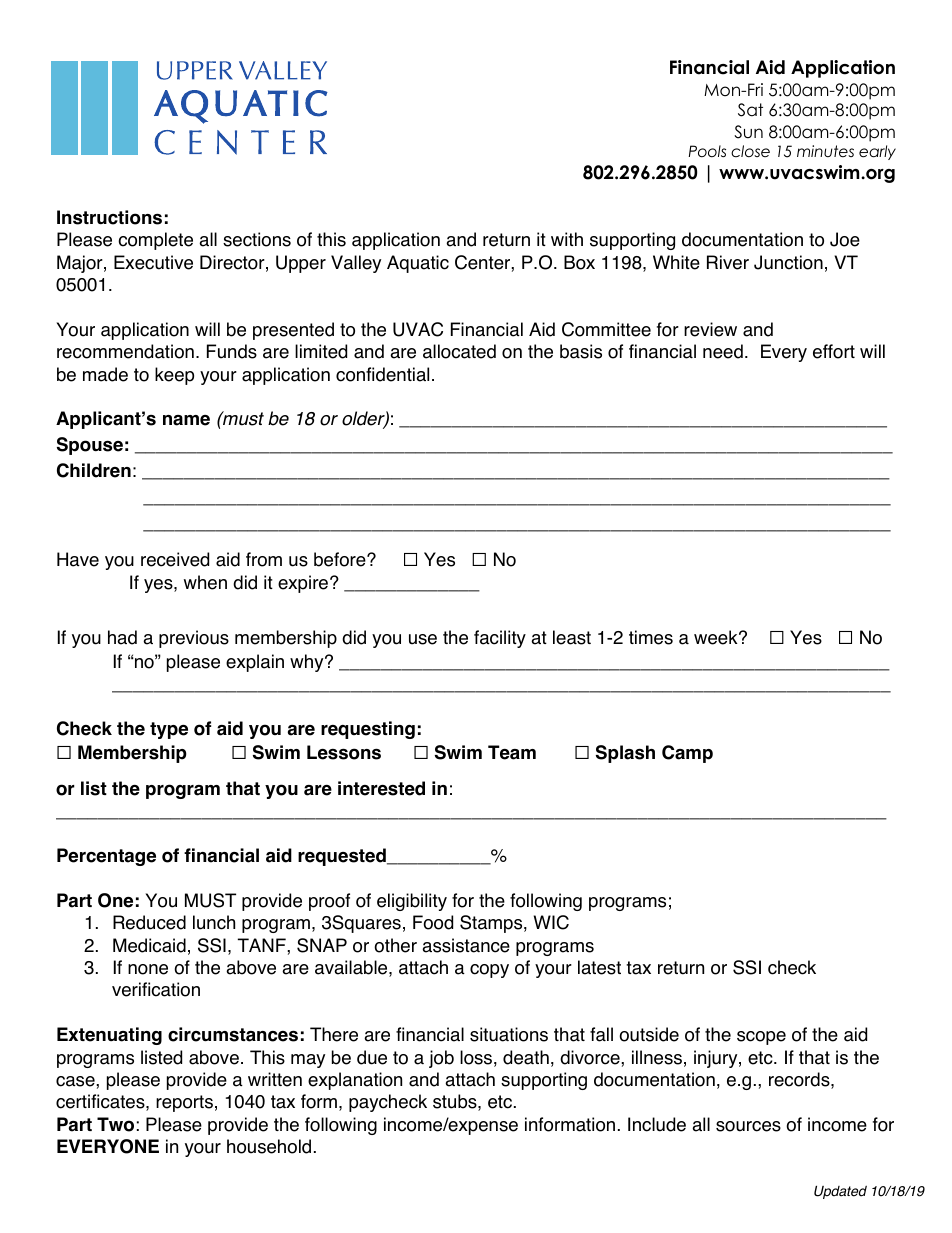 The height and width of the screenshot is (1233, 952). I want to click on with, so click(567, 239).
